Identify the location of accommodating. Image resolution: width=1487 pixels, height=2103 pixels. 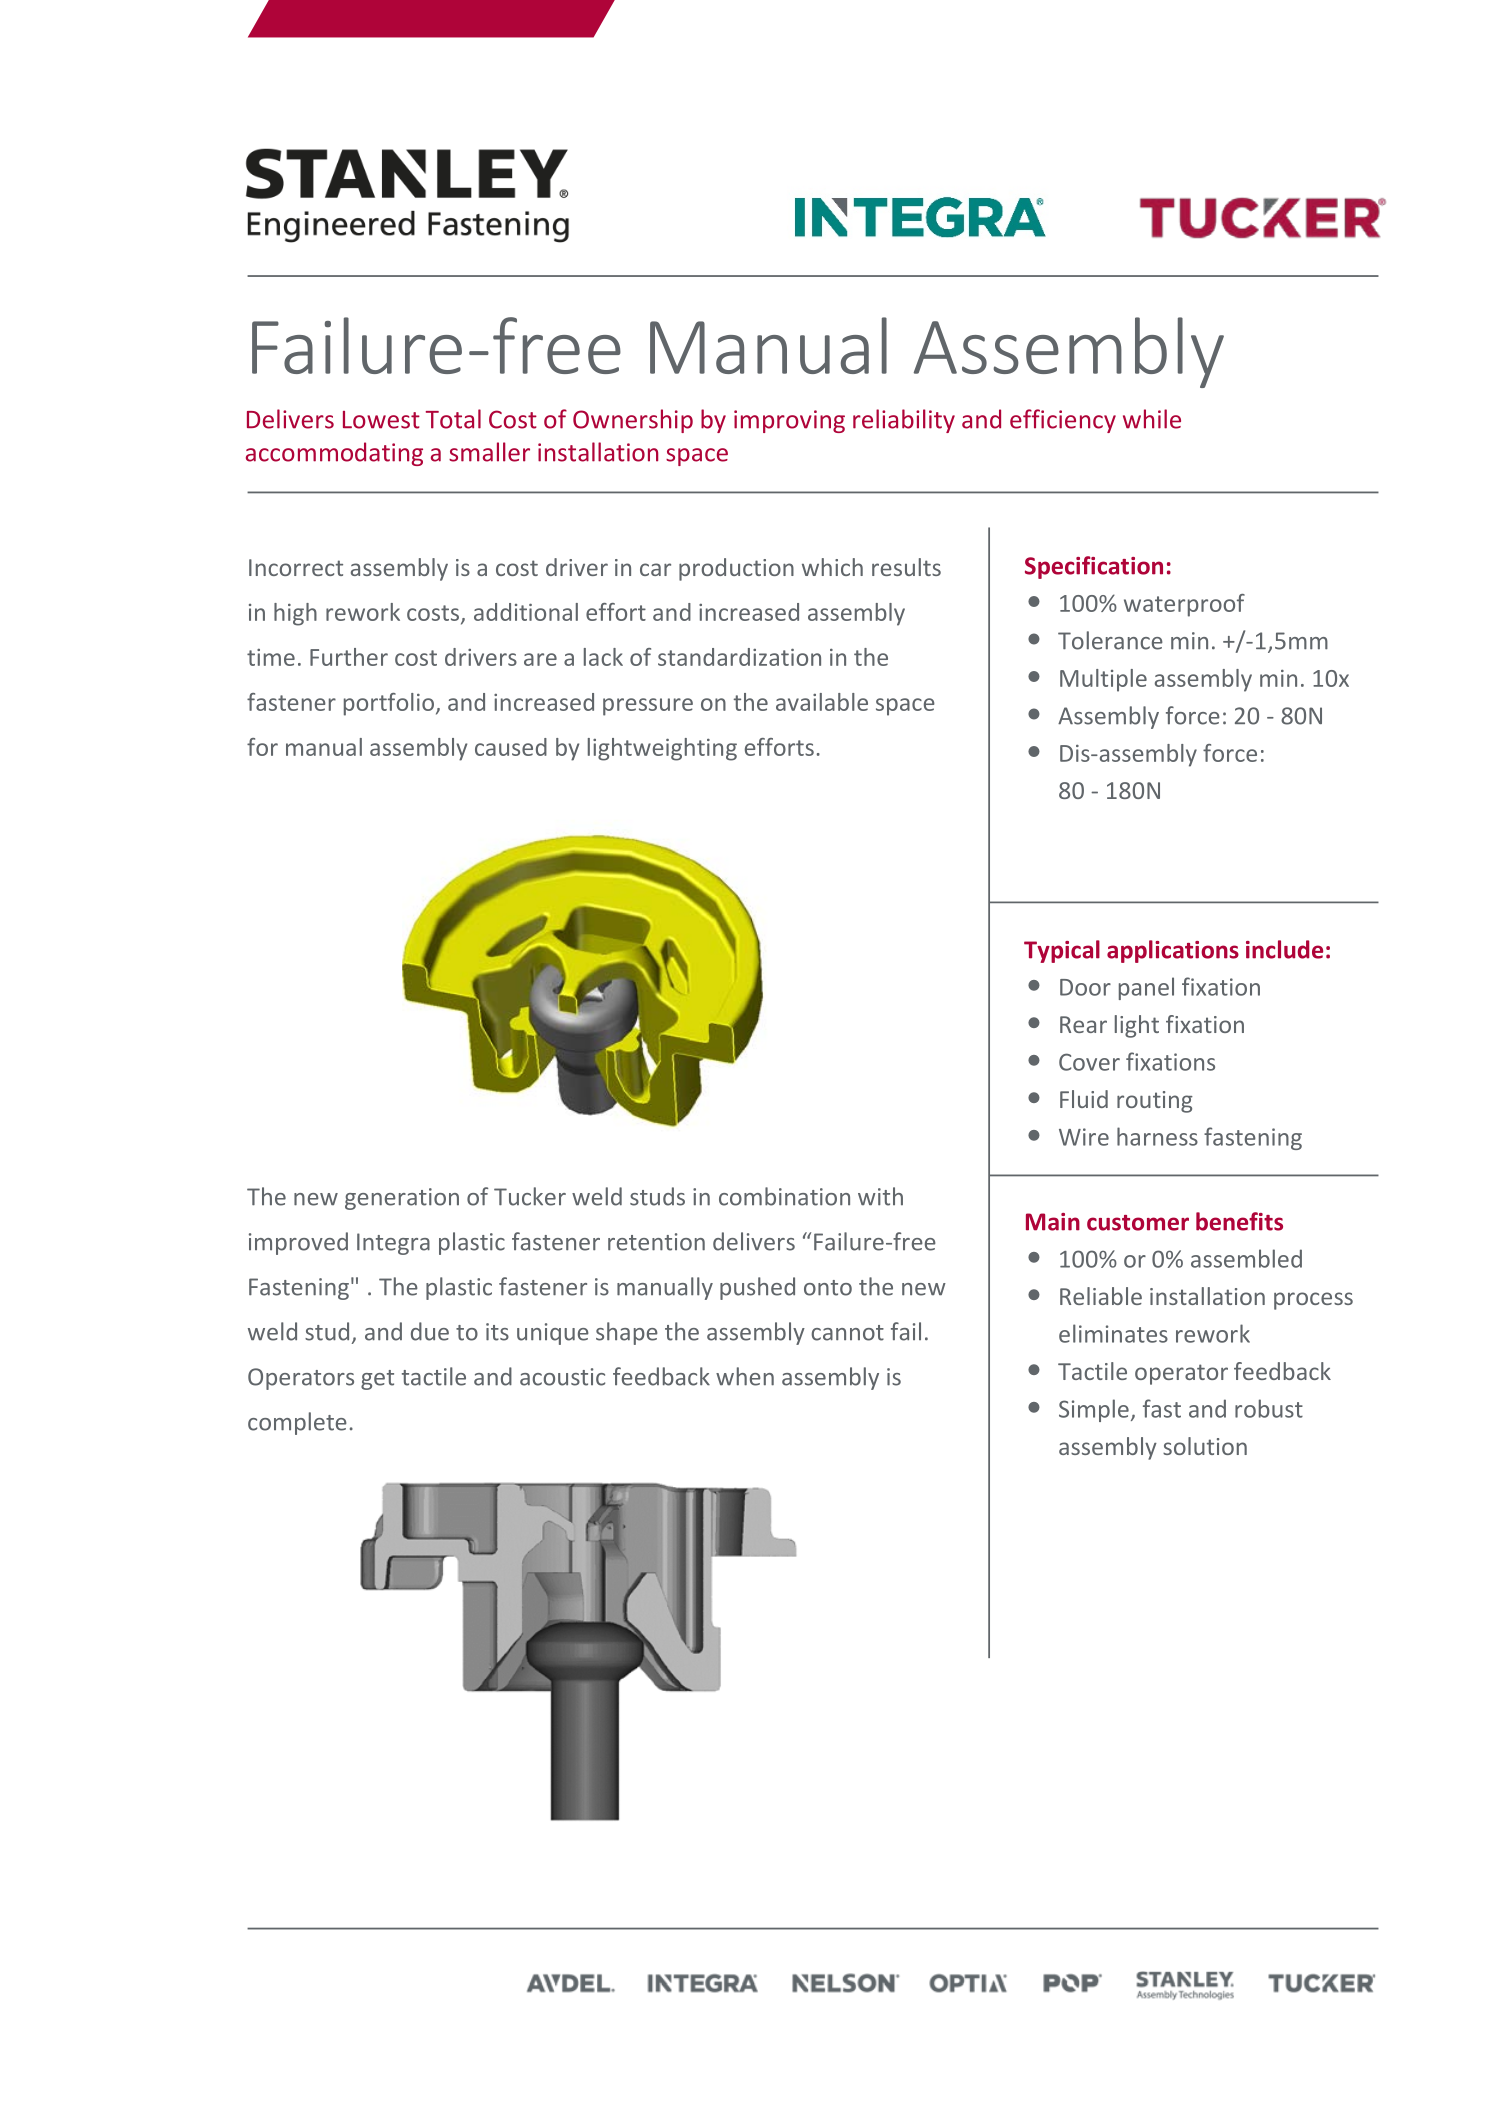
(334, 454).
